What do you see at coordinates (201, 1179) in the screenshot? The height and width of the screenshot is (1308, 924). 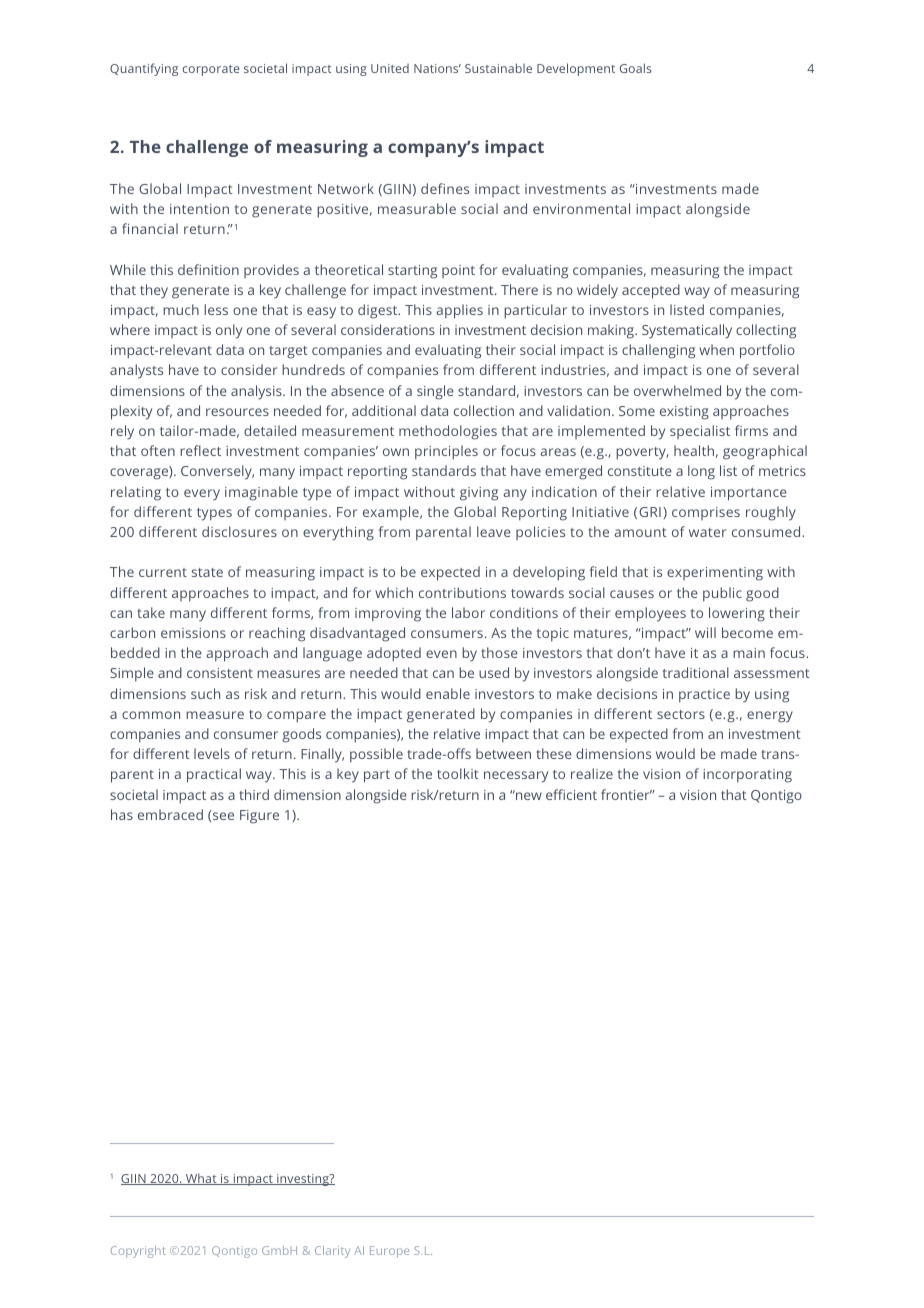 I see `What` at bounding box center [201, 1179].
